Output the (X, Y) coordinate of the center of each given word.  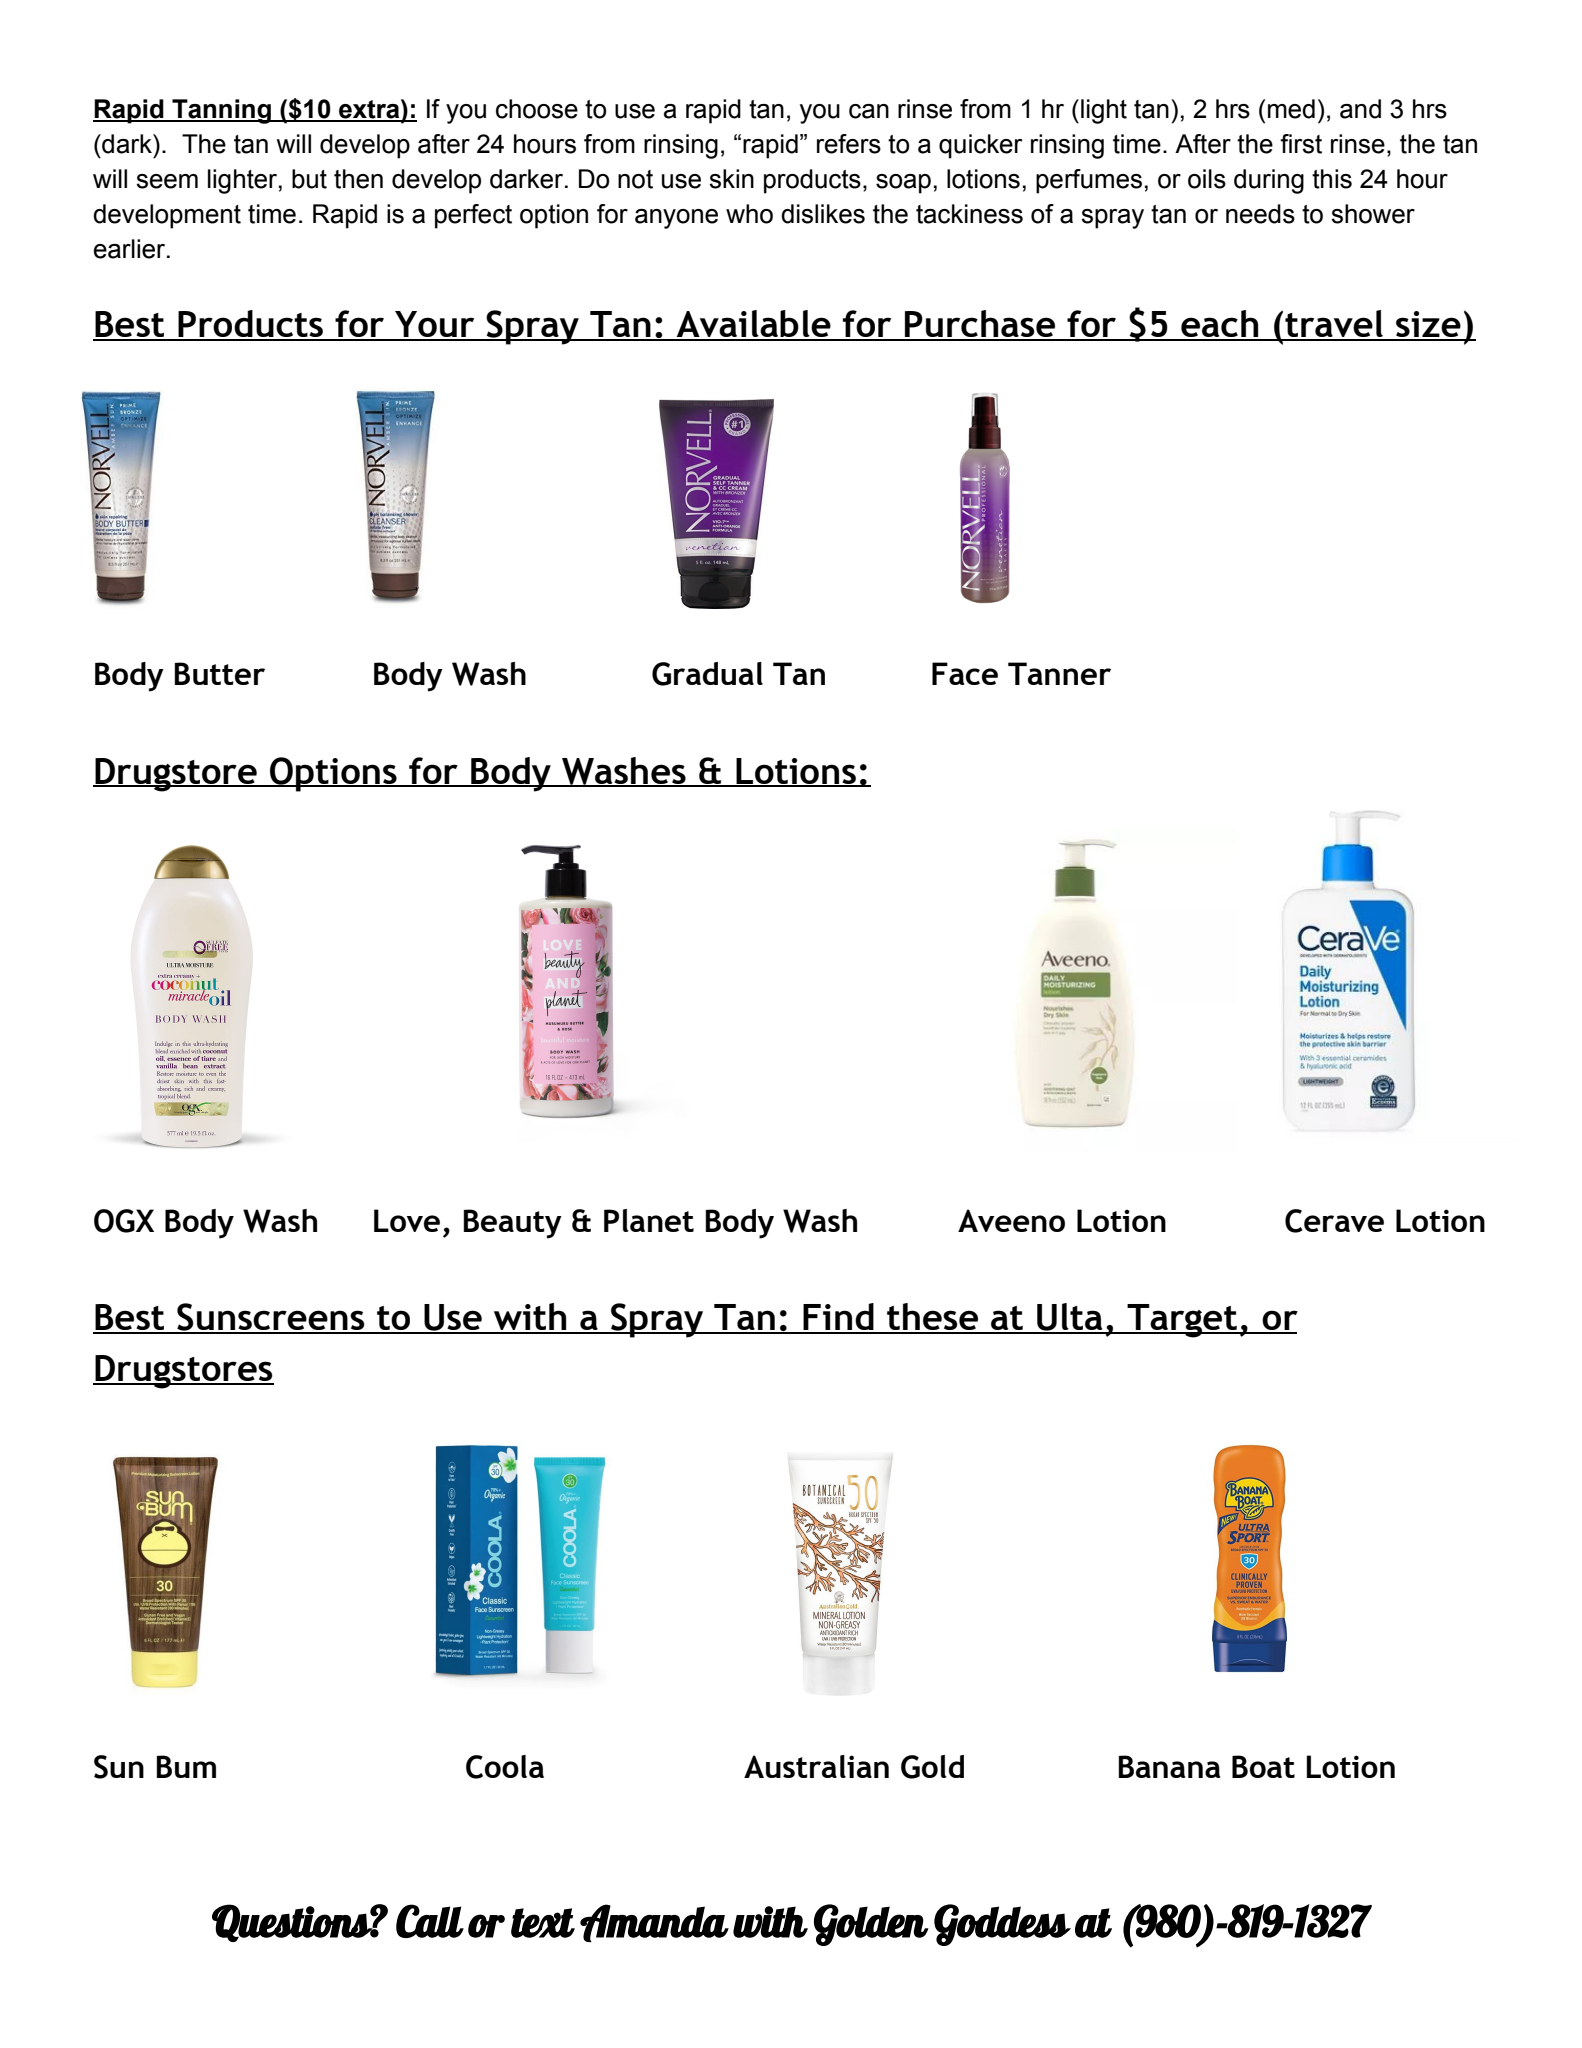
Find (838, 1318)
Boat (1263, 1766)
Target (1182, 1321)
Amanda (654, 1923)
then (358, 179)
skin (731, 179)
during (1269, 181)
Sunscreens (271, 1318)
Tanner (1059, 673)
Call (430, 1921)
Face (965, 673)
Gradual (707, 674)
